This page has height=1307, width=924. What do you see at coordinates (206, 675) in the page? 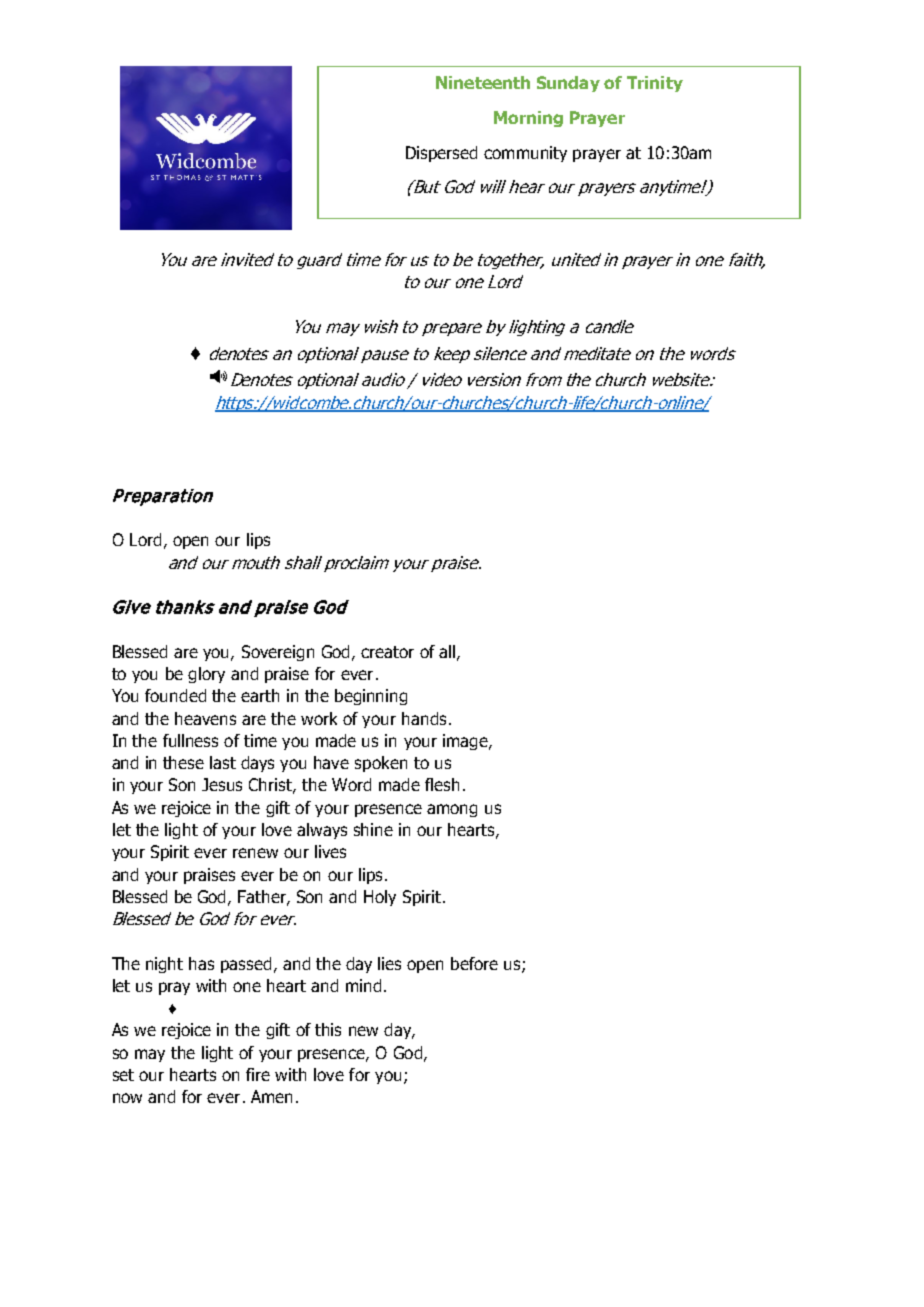
I see `glory` at bounding box center [206, 675].
